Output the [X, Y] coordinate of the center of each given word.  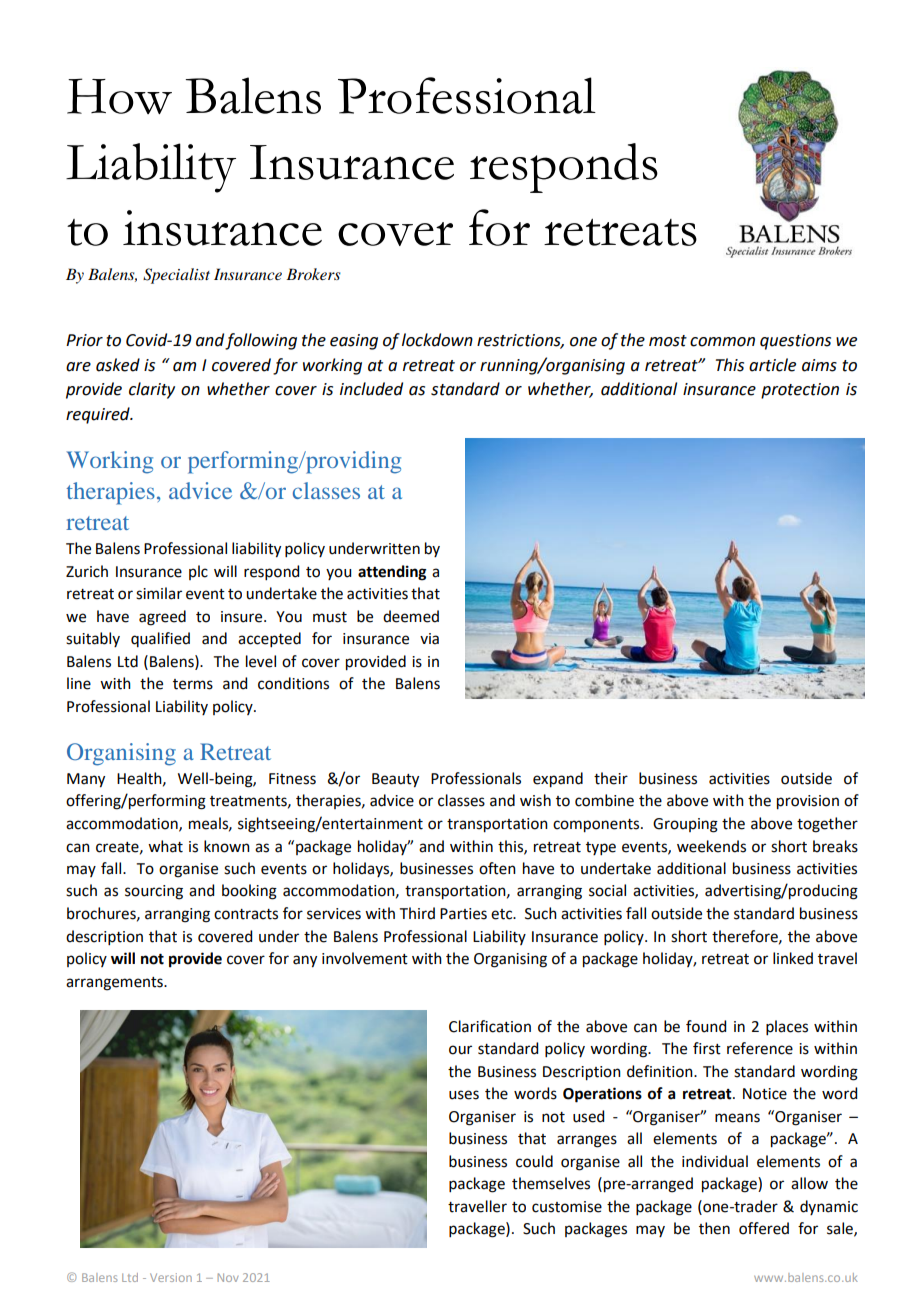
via [429, 639]
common [722, 342]
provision [808, 802]
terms [193, 684]
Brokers [313, 274]
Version [171, 1277]
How [119, 96]
